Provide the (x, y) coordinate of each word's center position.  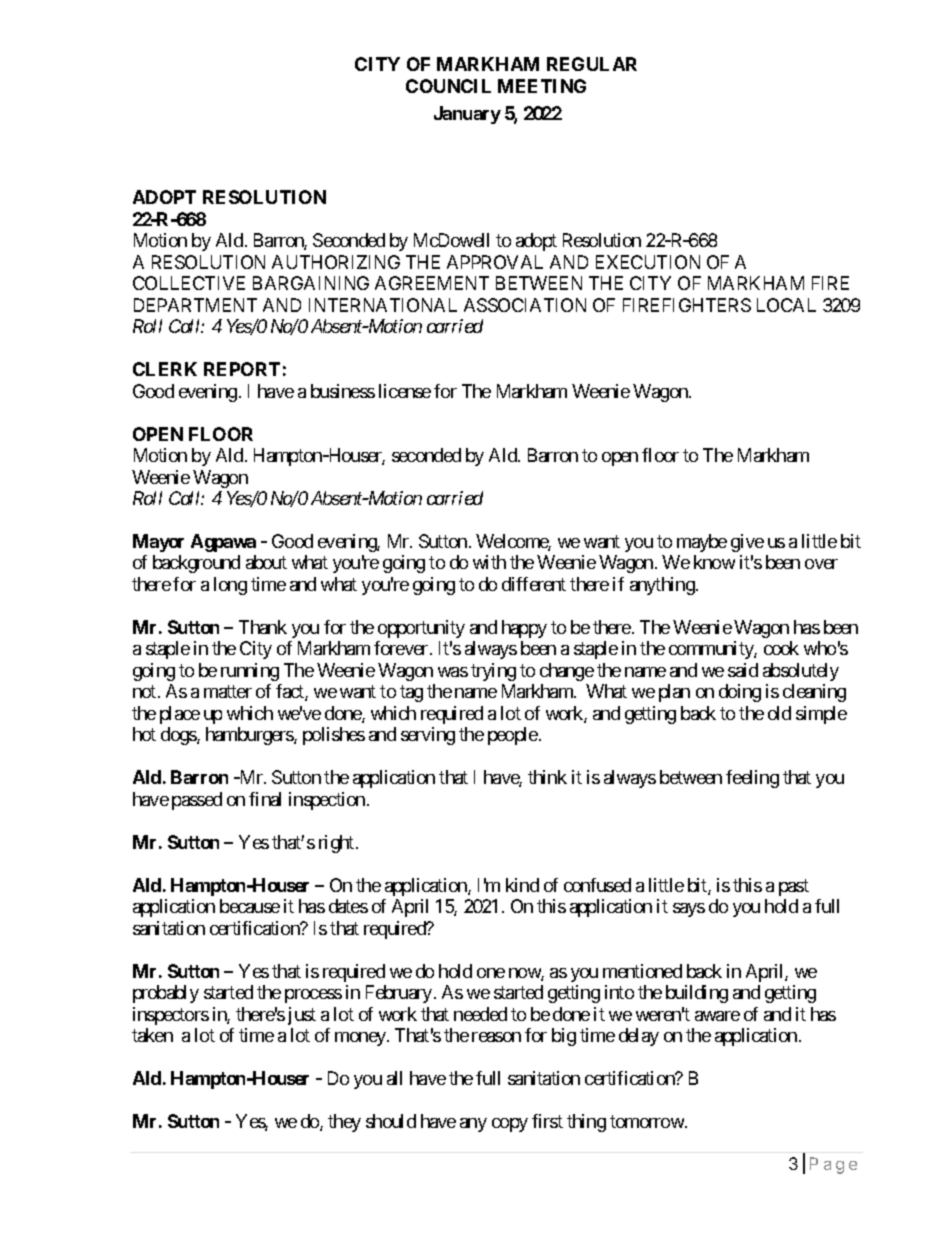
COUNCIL (448, 86)
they (344, 1123)
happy (524, 629)
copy (510, 1125)
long (230, 586)
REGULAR (592, 64)
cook (781, 648)
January (467, 115)
